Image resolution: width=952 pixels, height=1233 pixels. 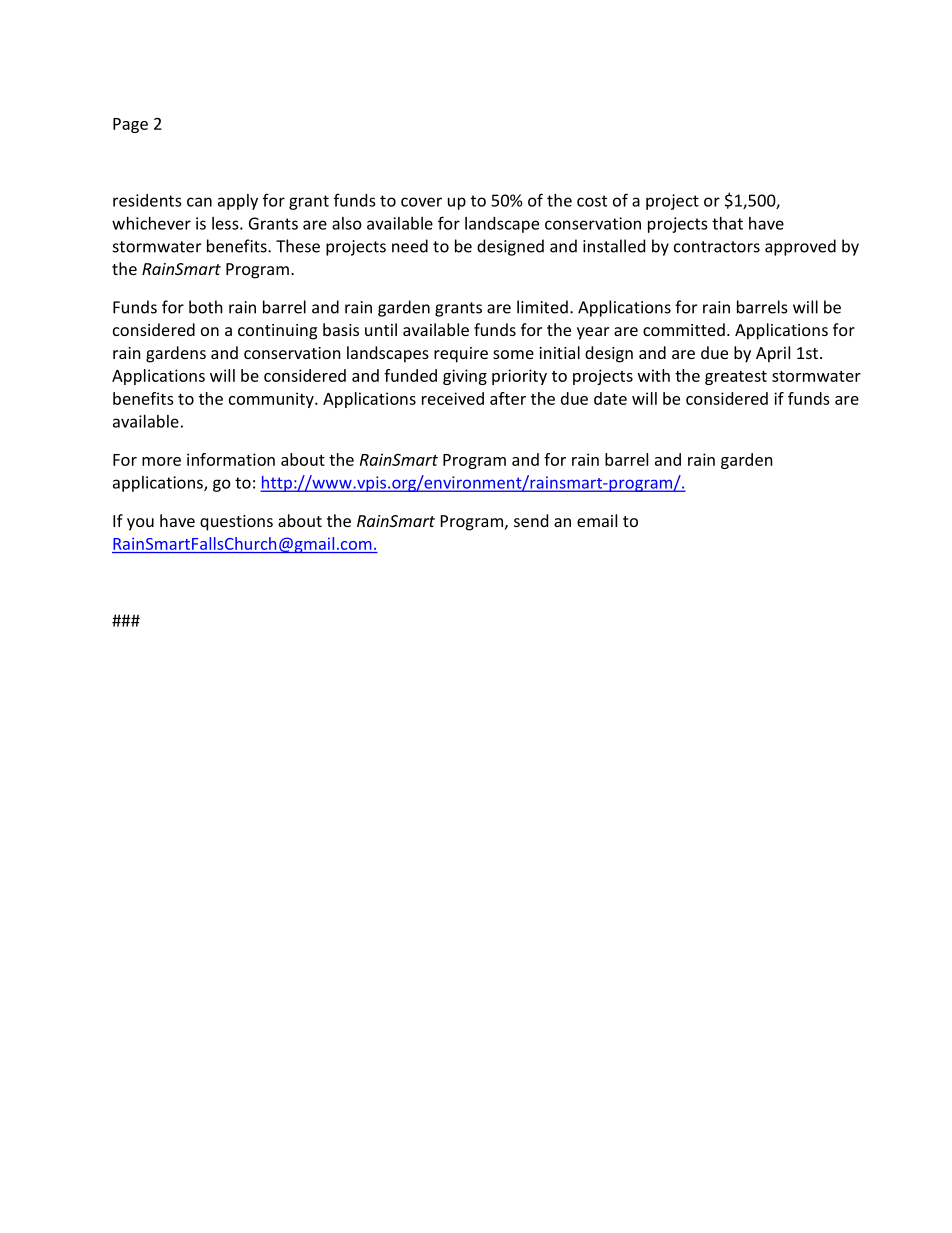 I want to click on send, so click(x=531, y=520).
